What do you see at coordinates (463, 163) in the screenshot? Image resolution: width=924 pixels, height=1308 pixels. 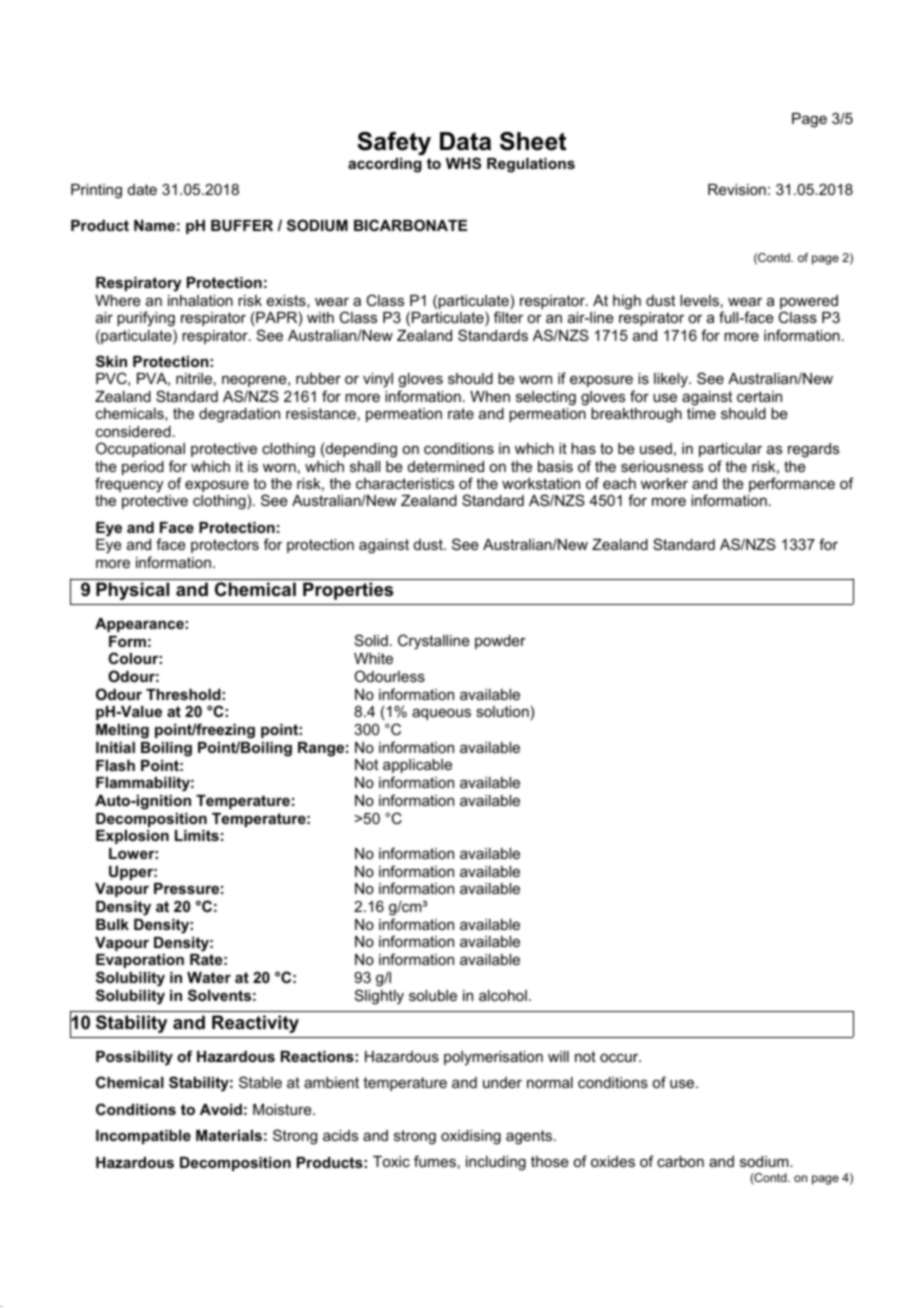 I see `WHS` at bounding box center [463, 163].
